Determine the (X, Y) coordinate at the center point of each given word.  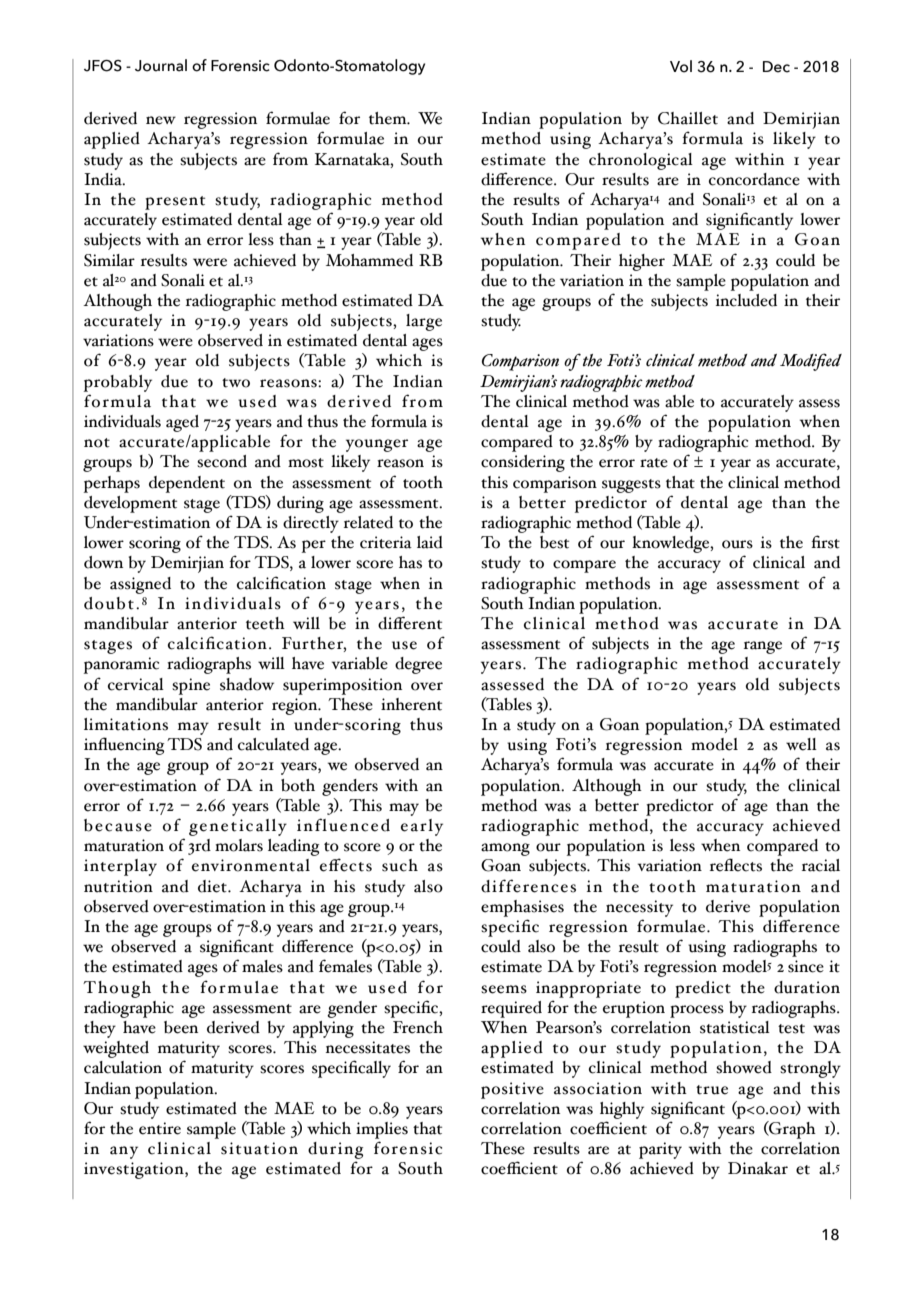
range (763, 647)
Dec (776, 67)
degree (418, 665)
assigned (140, 585)
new (161, 120)
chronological (641, 161)
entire (160, 1128)
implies (382, 1130)
